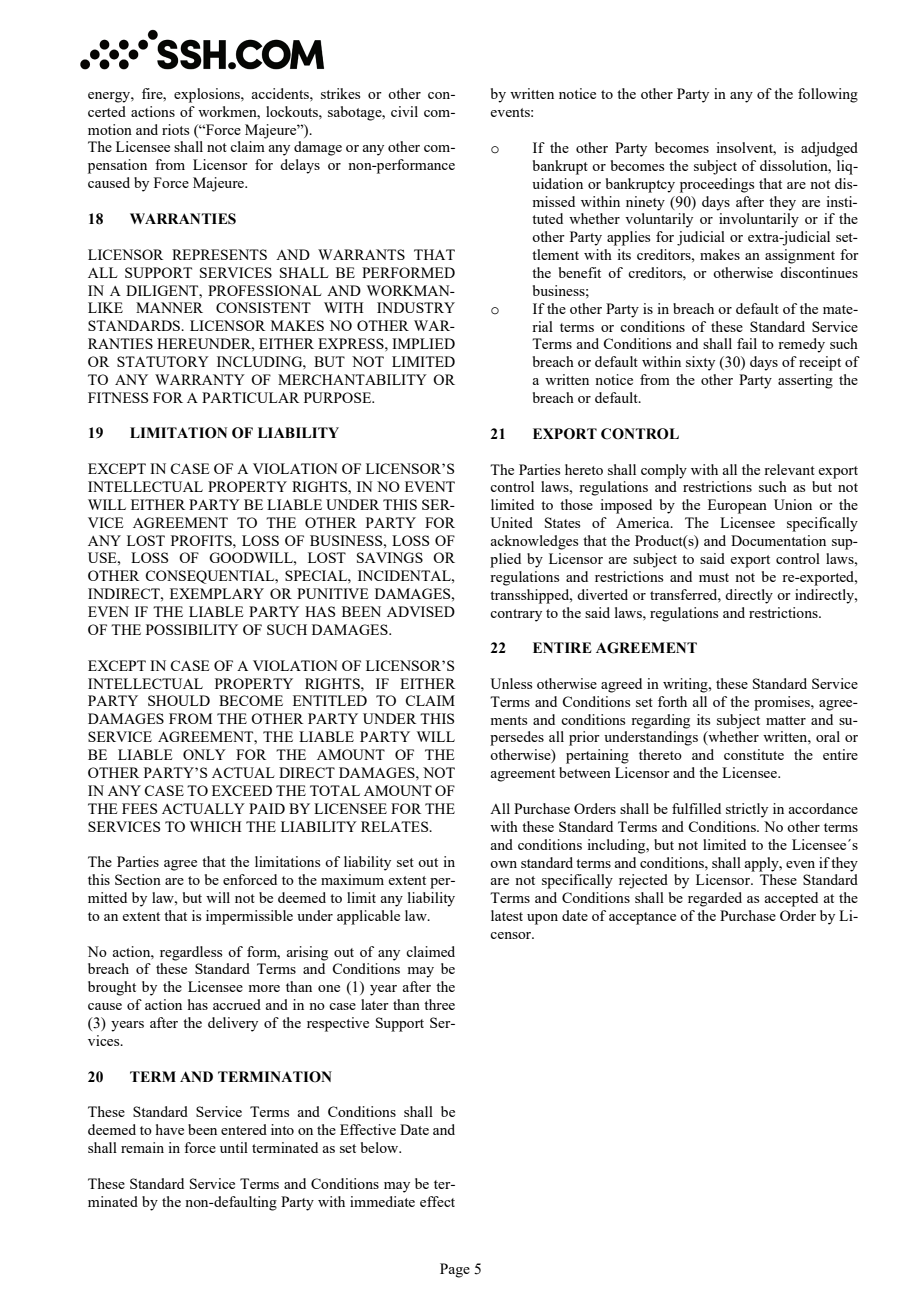 This image has height=1308, width=924. I want to click on WARRANTY, so click(200, 379).
